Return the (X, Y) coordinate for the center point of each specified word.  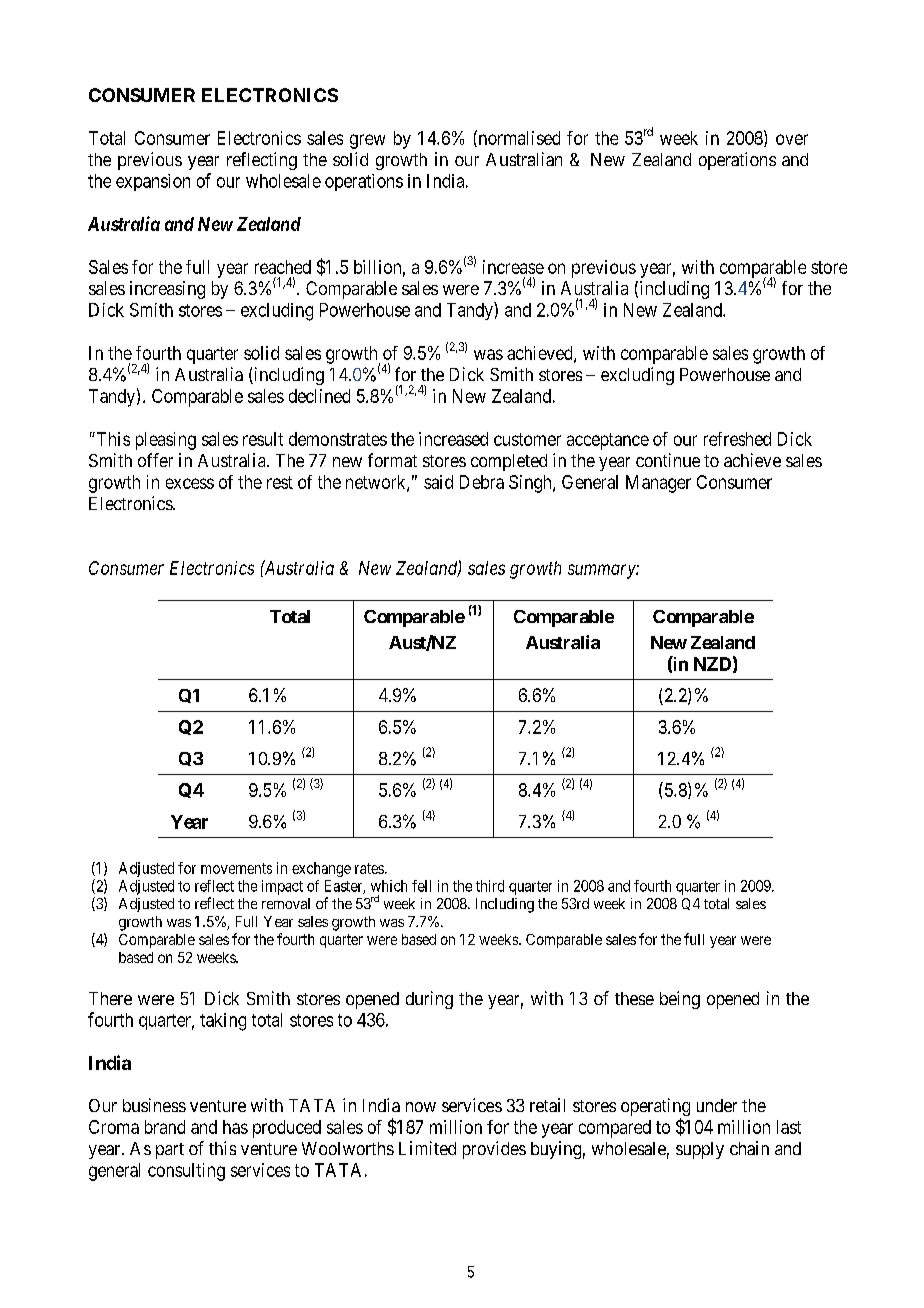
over (792, 139)
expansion (153, 182)
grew (367, 141)
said (438, 482)
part (170, 1151)
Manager (658, 484)
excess (190, 483)
